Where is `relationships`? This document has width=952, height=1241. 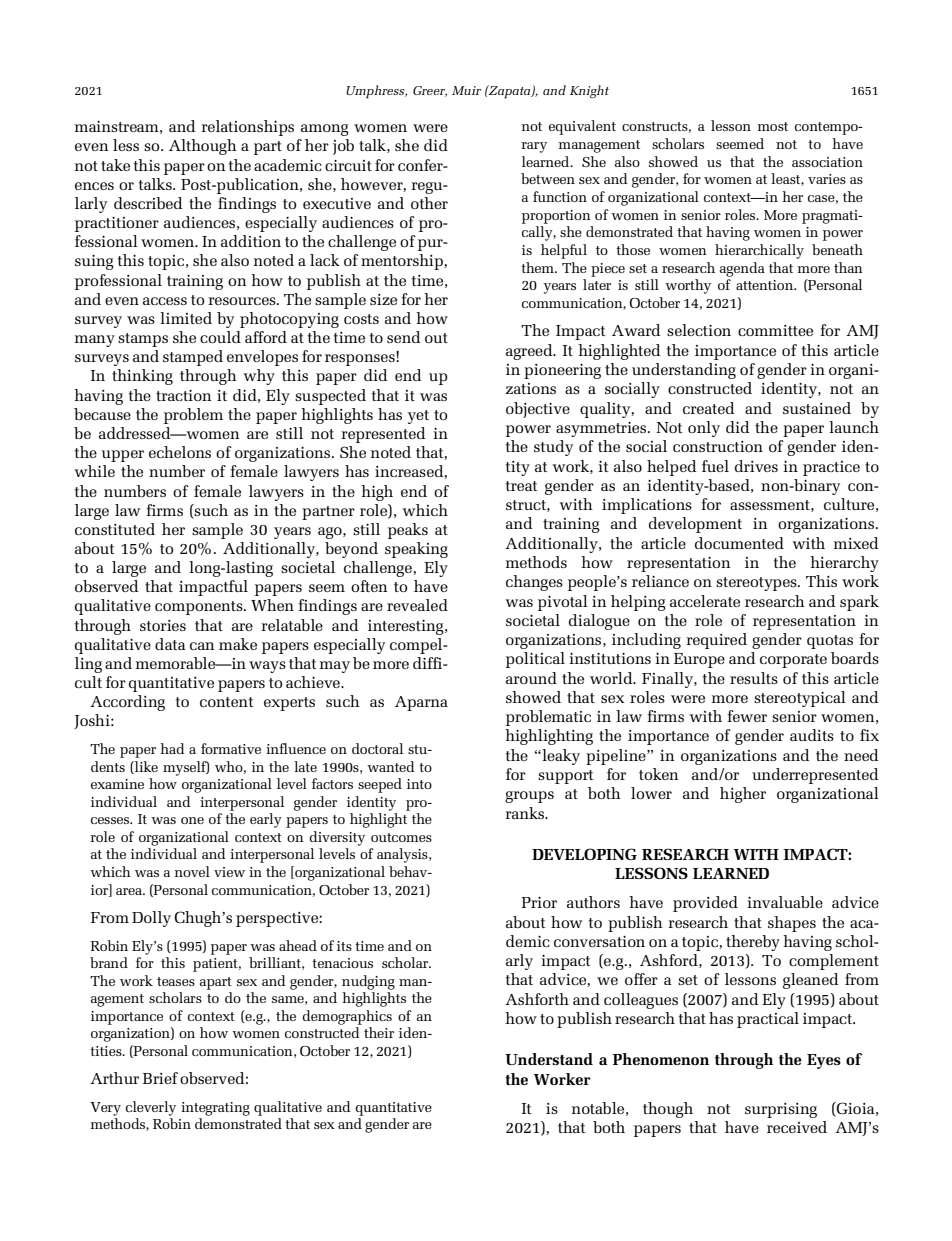
relationships is located at coordinates (247, 128).
